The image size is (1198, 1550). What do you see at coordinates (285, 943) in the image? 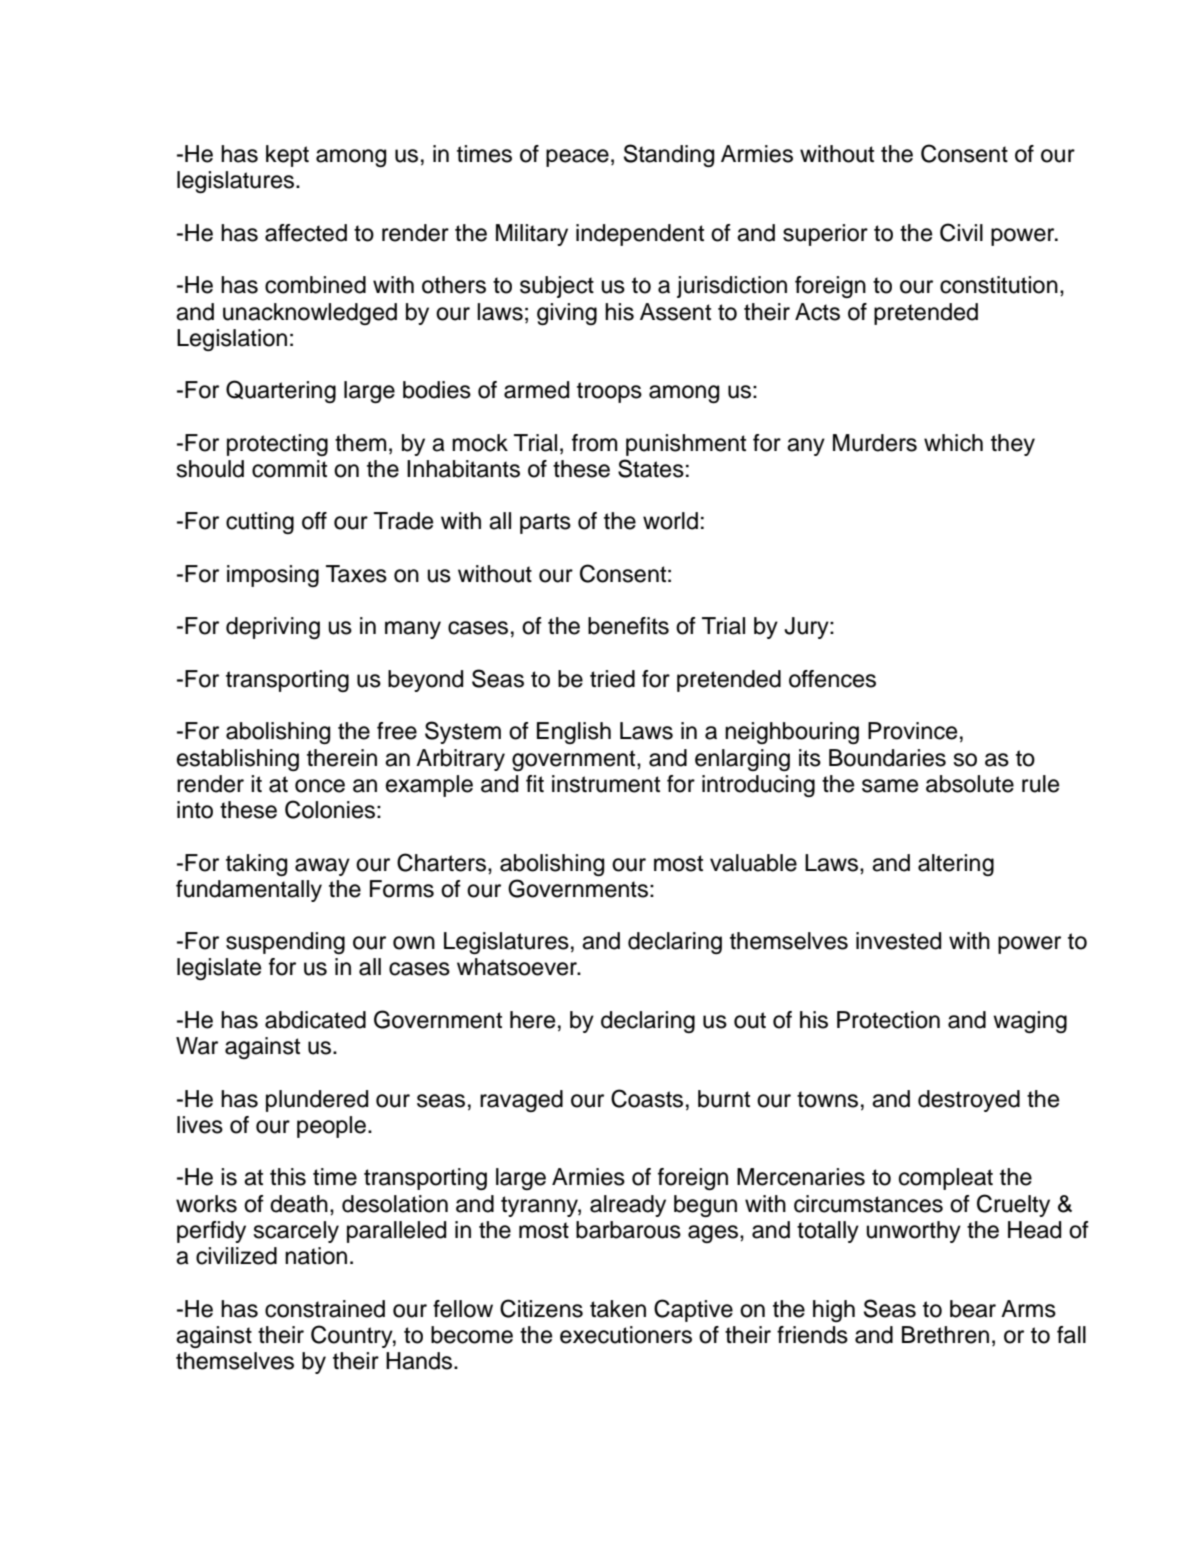
I see `suspending` at bounding box center [285, 943].
